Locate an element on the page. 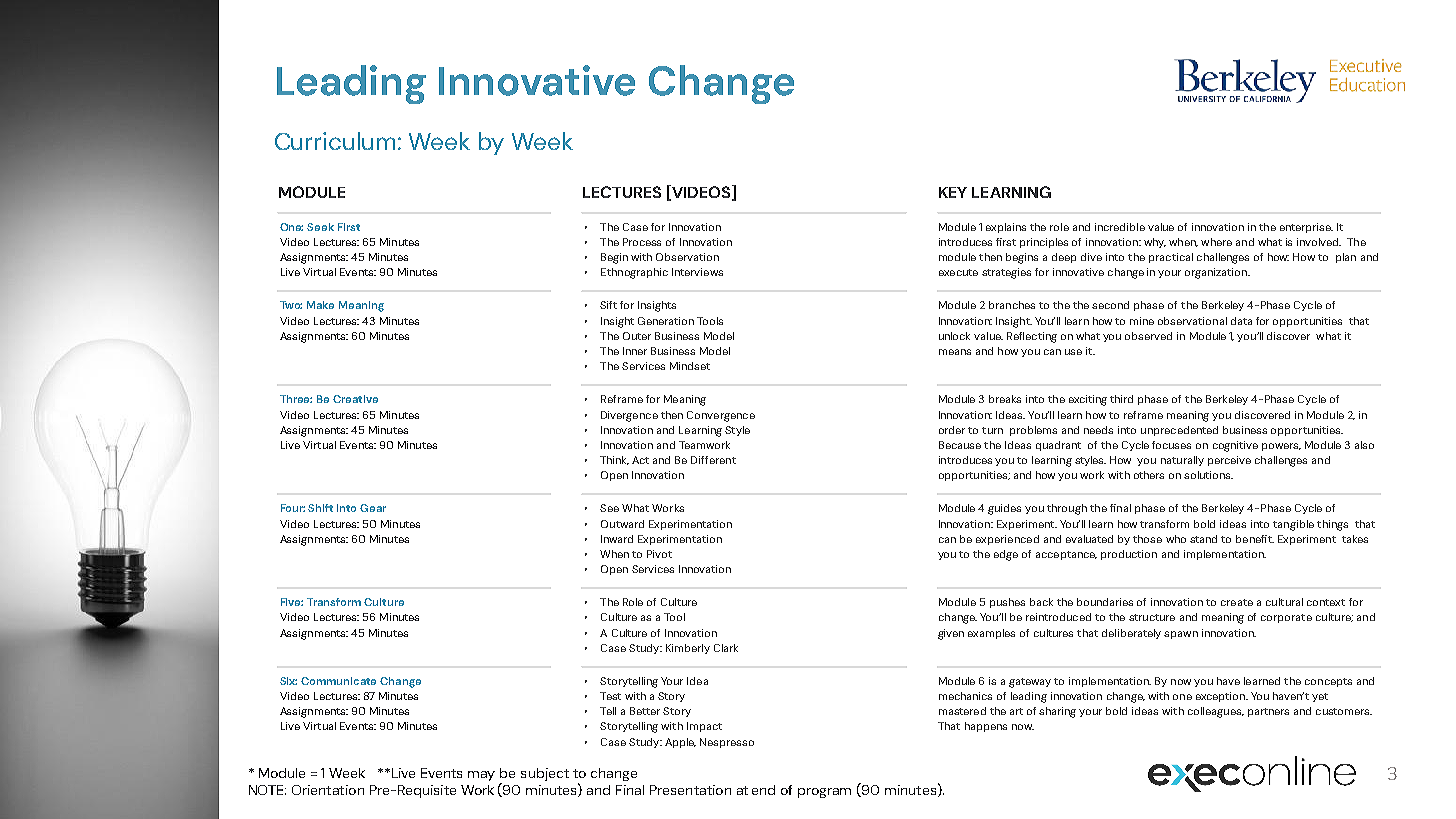  Different is located at coordinates (713, 460).
